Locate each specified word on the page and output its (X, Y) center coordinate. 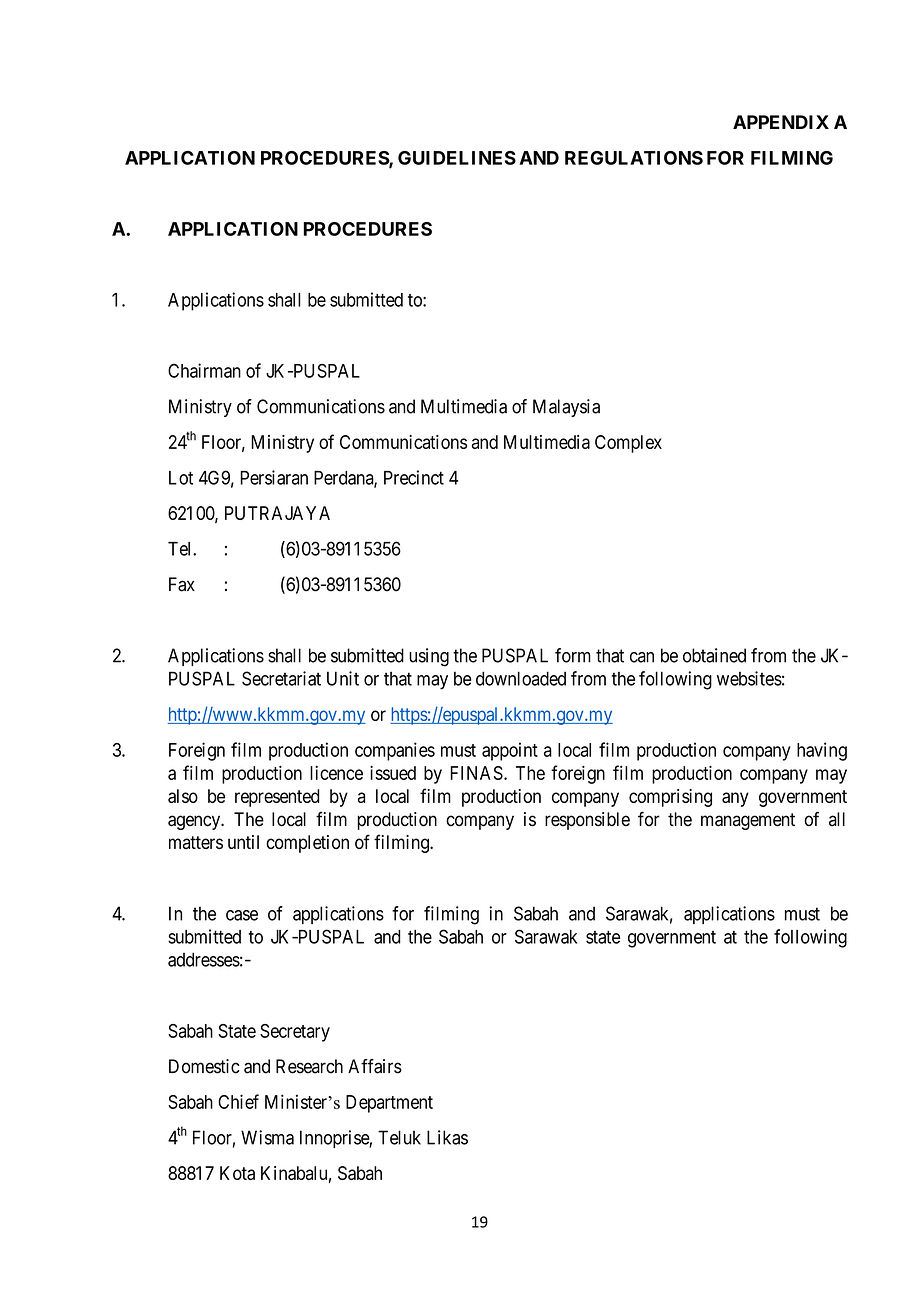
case (242, 915)
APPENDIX (781, 122)
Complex (628, 444)
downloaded (521, 678)
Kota (237, 1173)
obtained (714, 655)
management (748, 821)
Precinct (414, 477)
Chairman (204, 370)
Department (389, 1104)
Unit (343, 678)
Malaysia (566, 408)
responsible (587, 821)
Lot (181, 478)
